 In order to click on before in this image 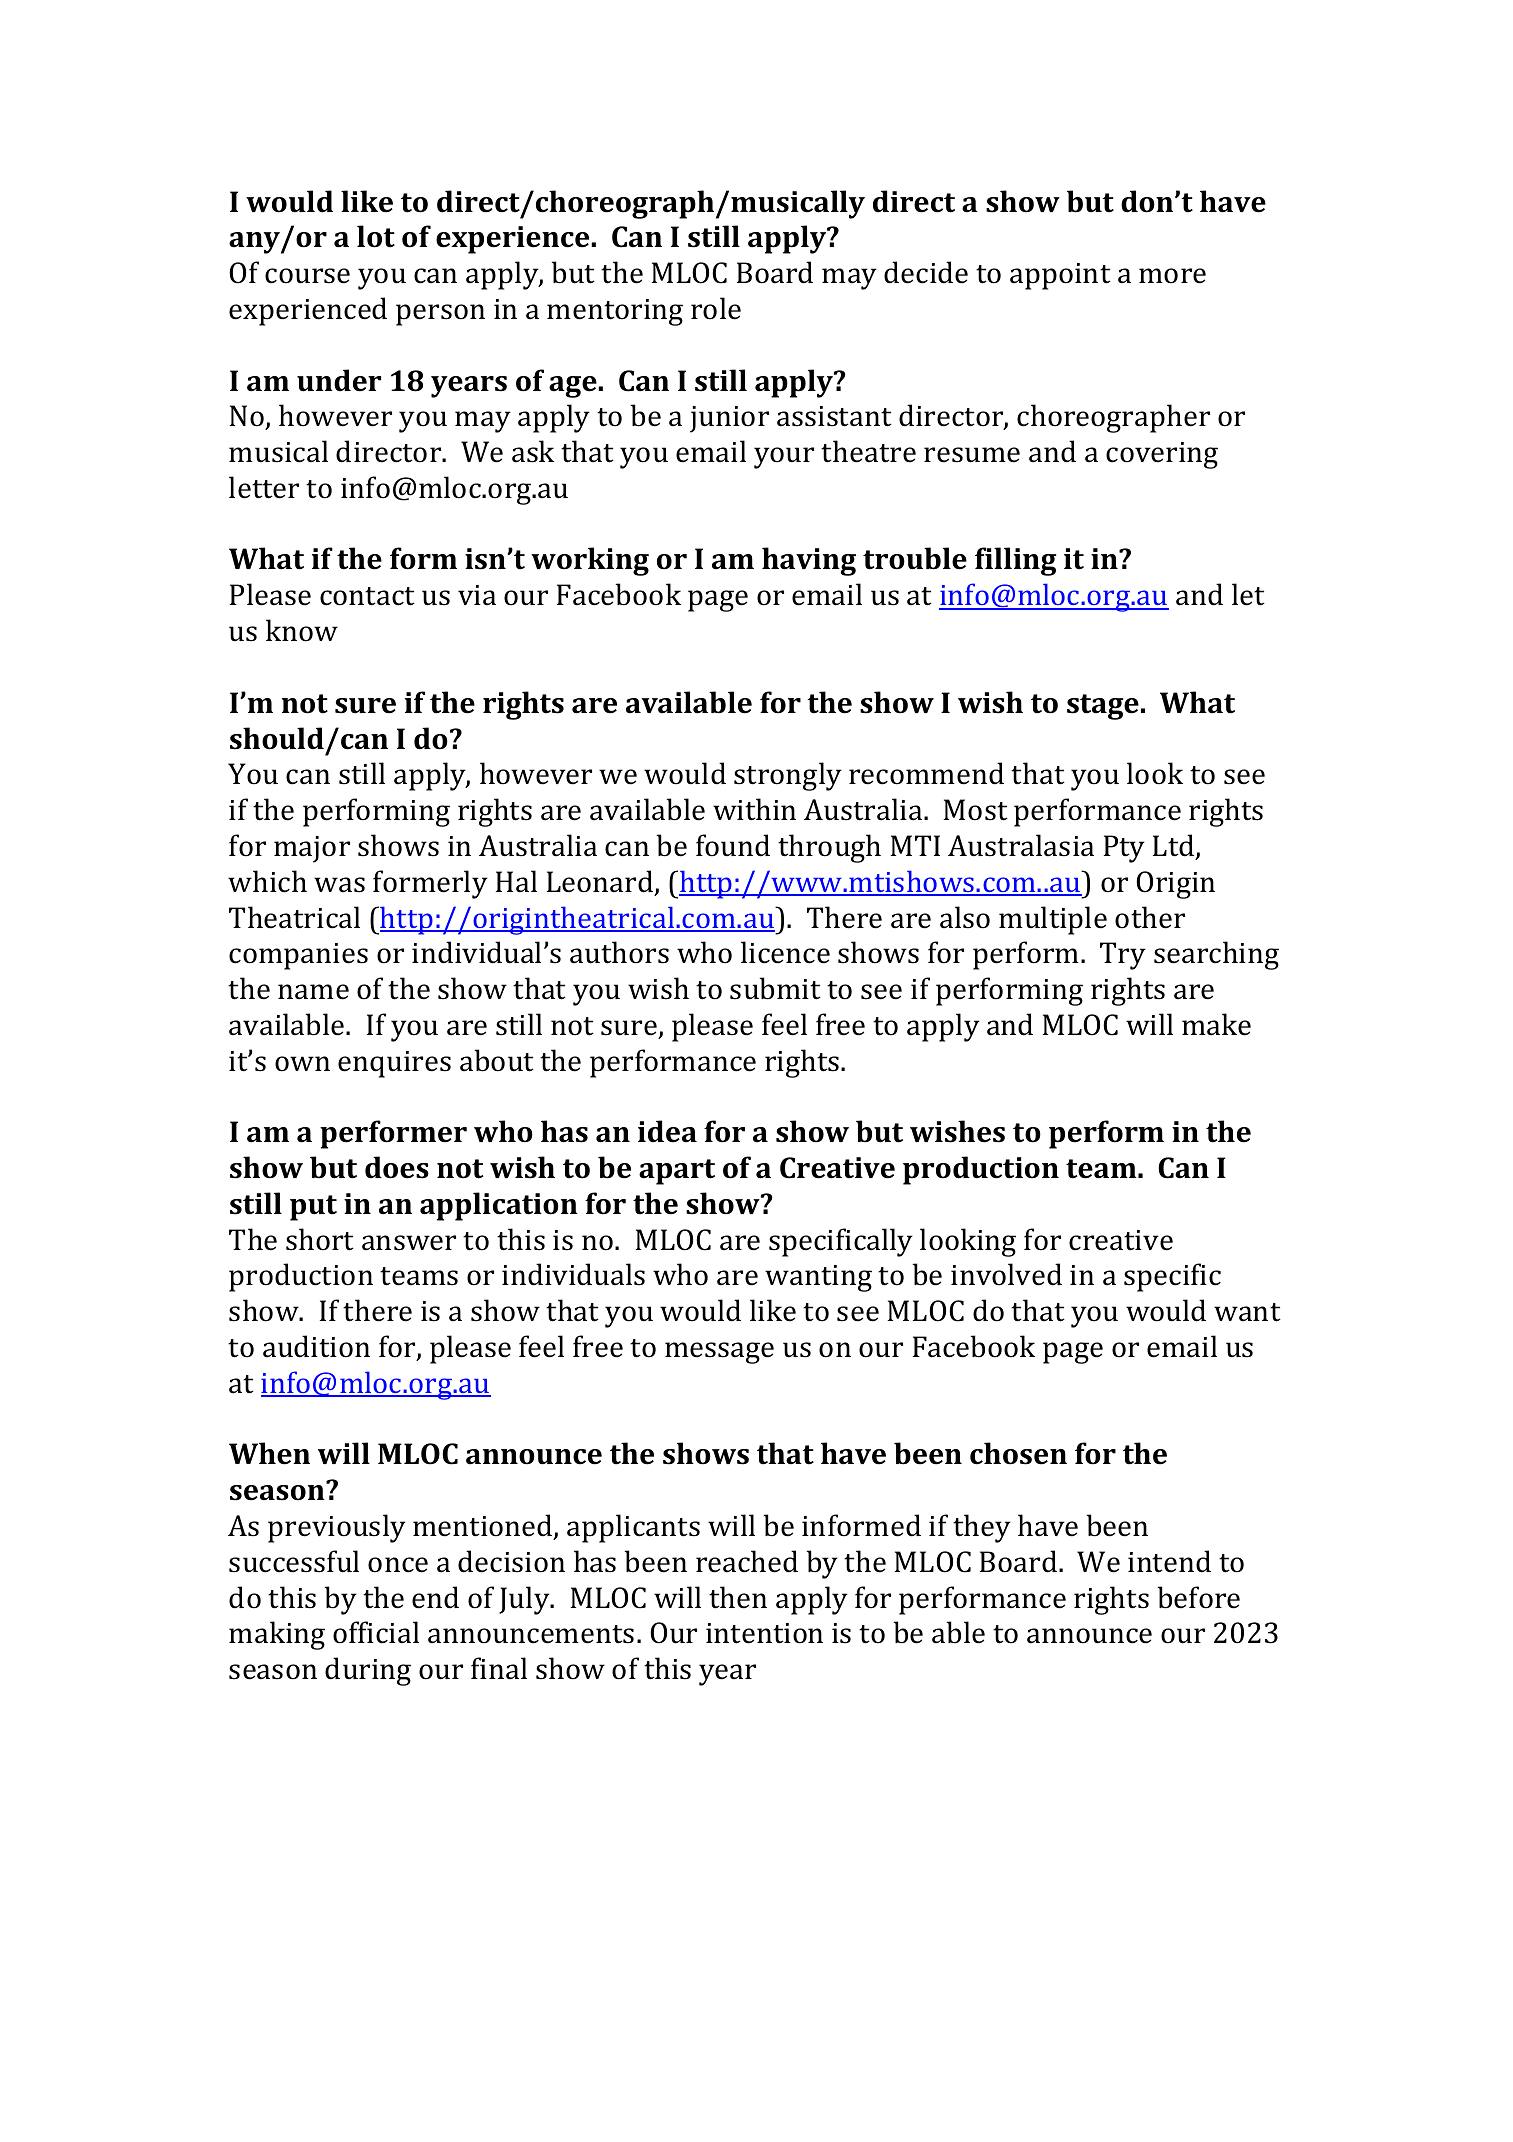, I will do `click(1199, 1597)`.
